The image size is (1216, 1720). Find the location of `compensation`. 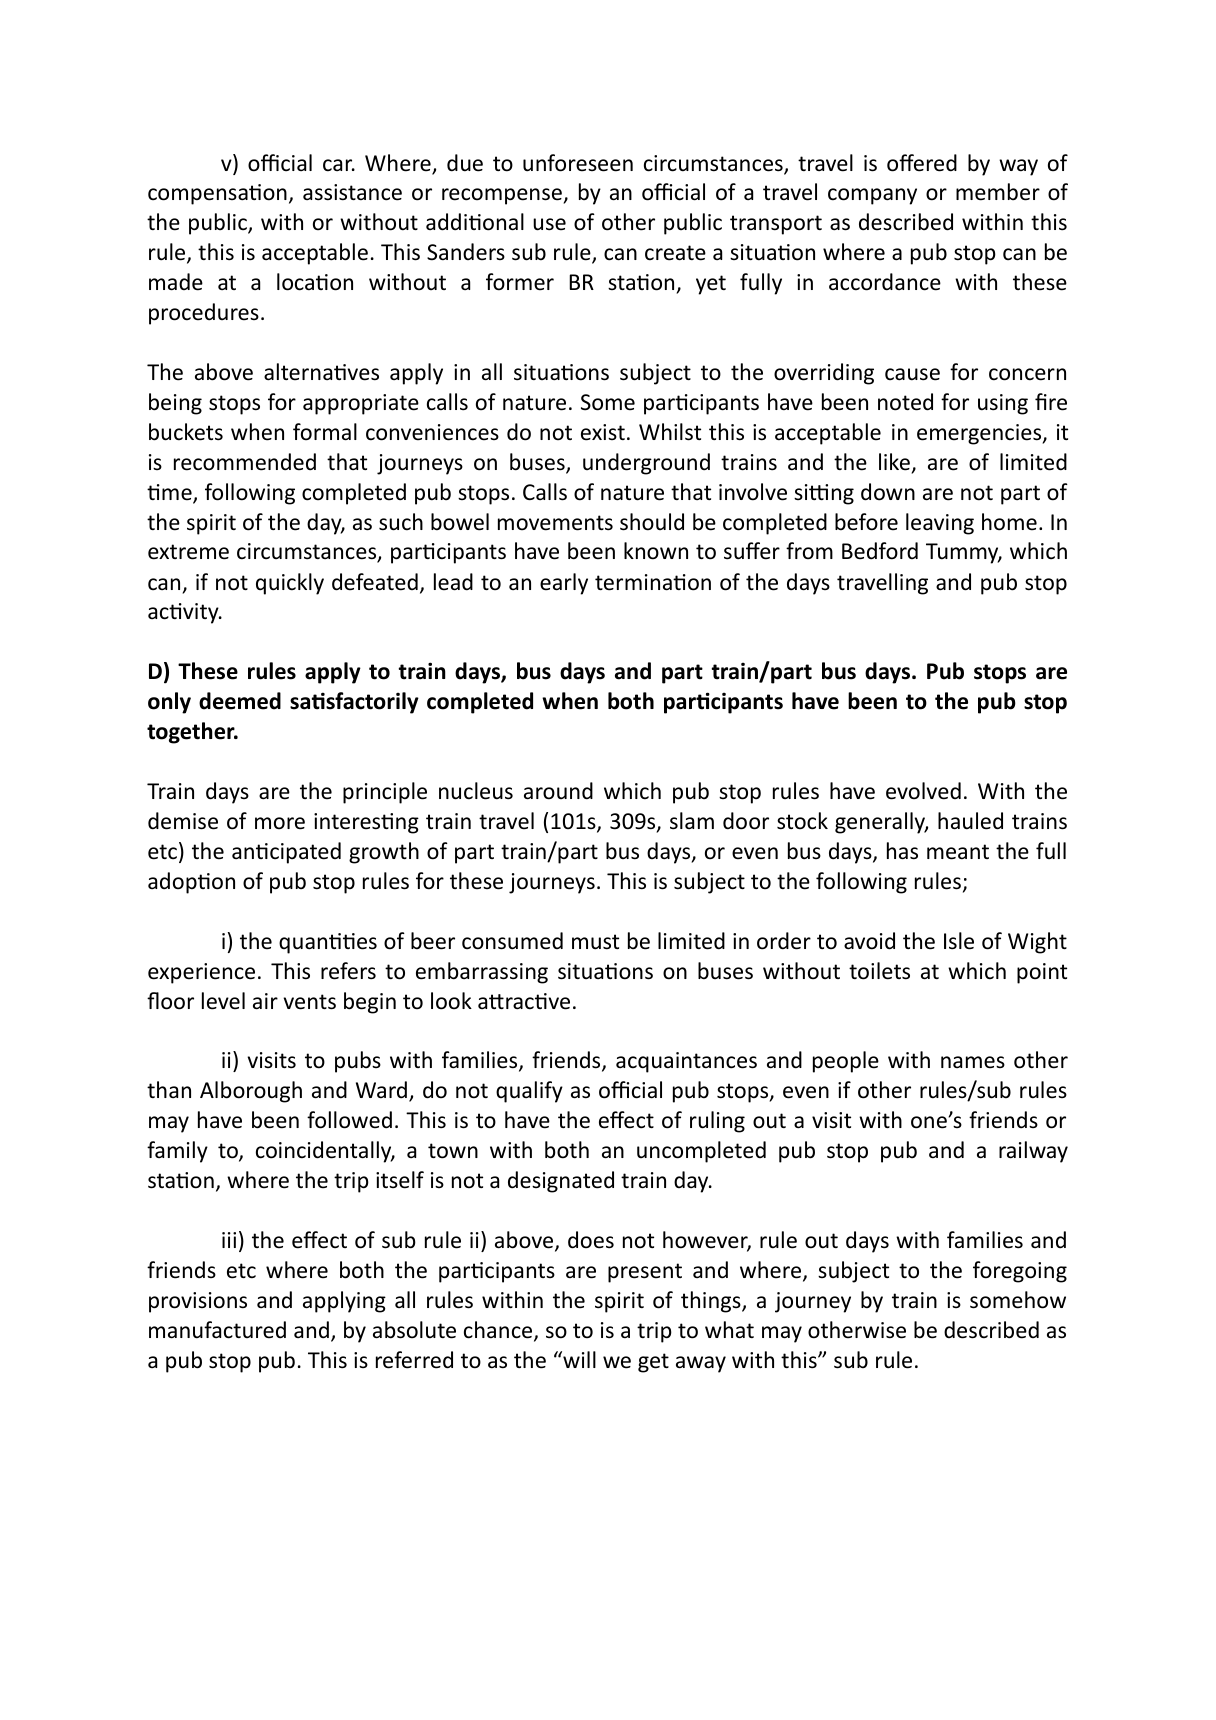

compensation is located at coordinates (217, 194).
